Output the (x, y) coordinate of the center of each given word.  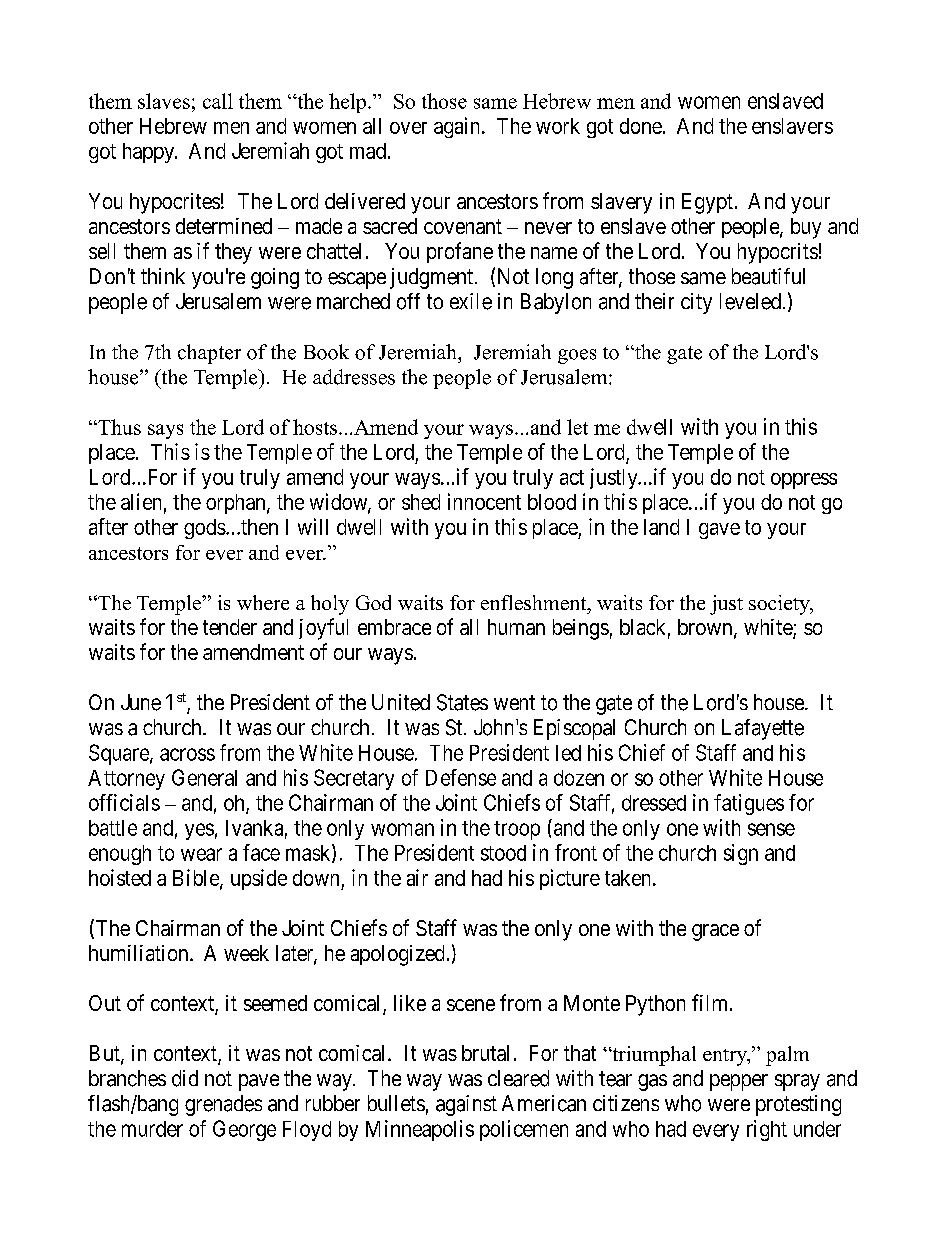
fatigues (749, 804)
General (204, 777)
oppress (804, 481)
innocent (484, 501)
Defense (461, 777)
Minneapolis (420, 1130)
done (641, 126)
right (767, 1130)
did (185, 1078)
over (408, 128)
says (165, 431)
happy (150, 153)
